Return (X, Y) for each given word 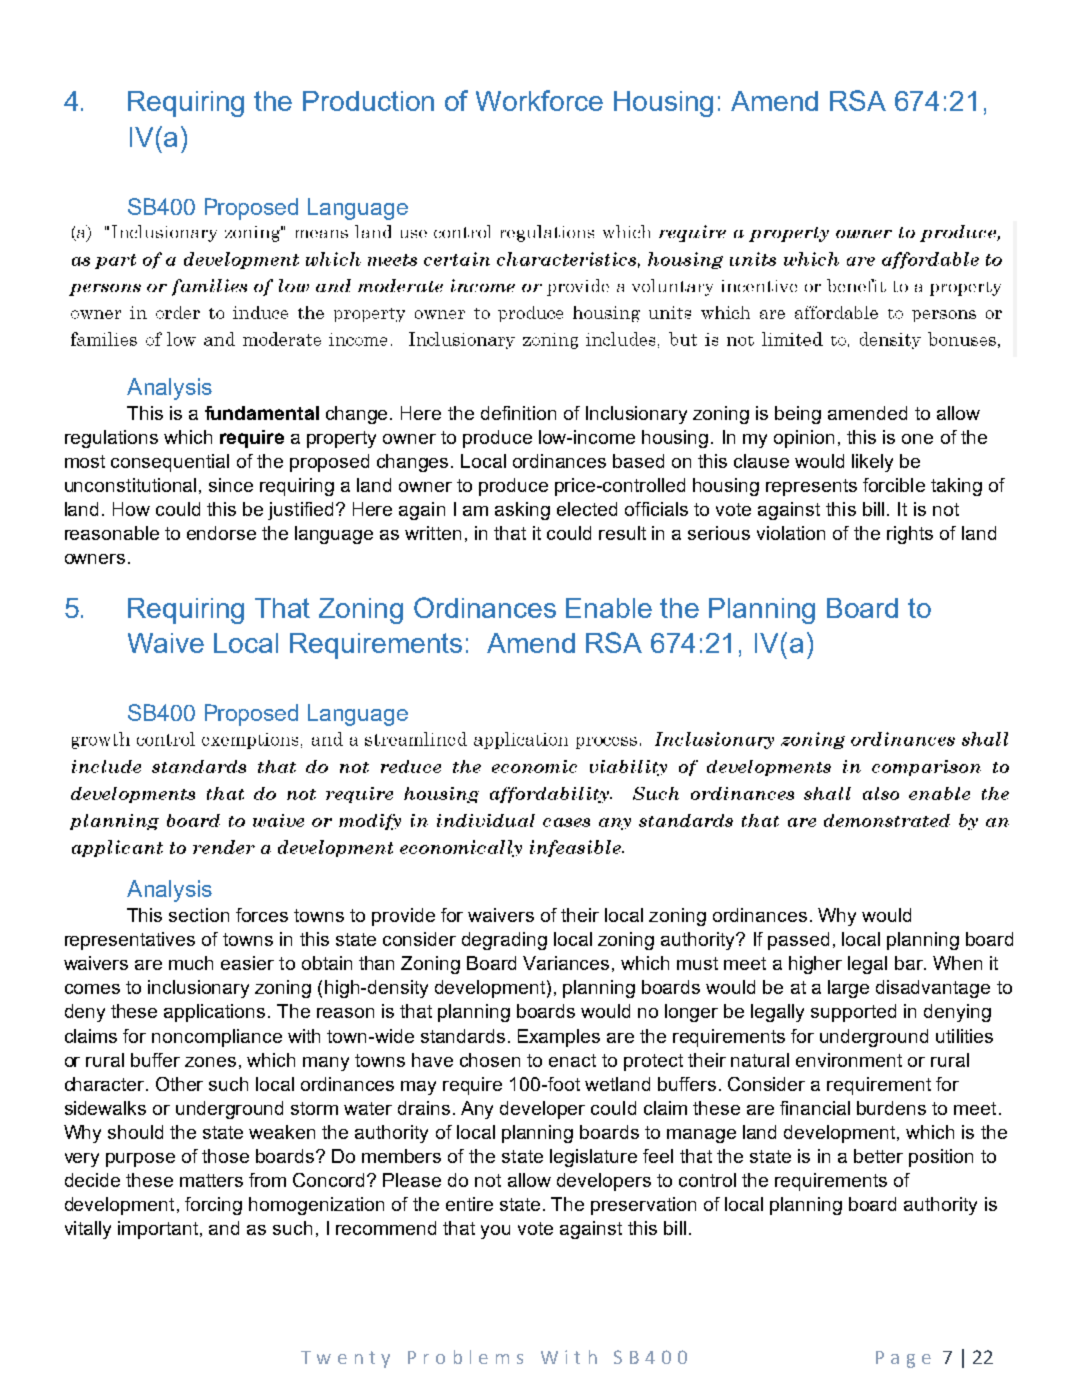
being (798, 415)
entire (469, 1204)
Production (368, 101)
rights (910, 535)
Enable (609, 608)
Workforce (539, 100)
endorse (221, 533)
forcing (213, 1206)
